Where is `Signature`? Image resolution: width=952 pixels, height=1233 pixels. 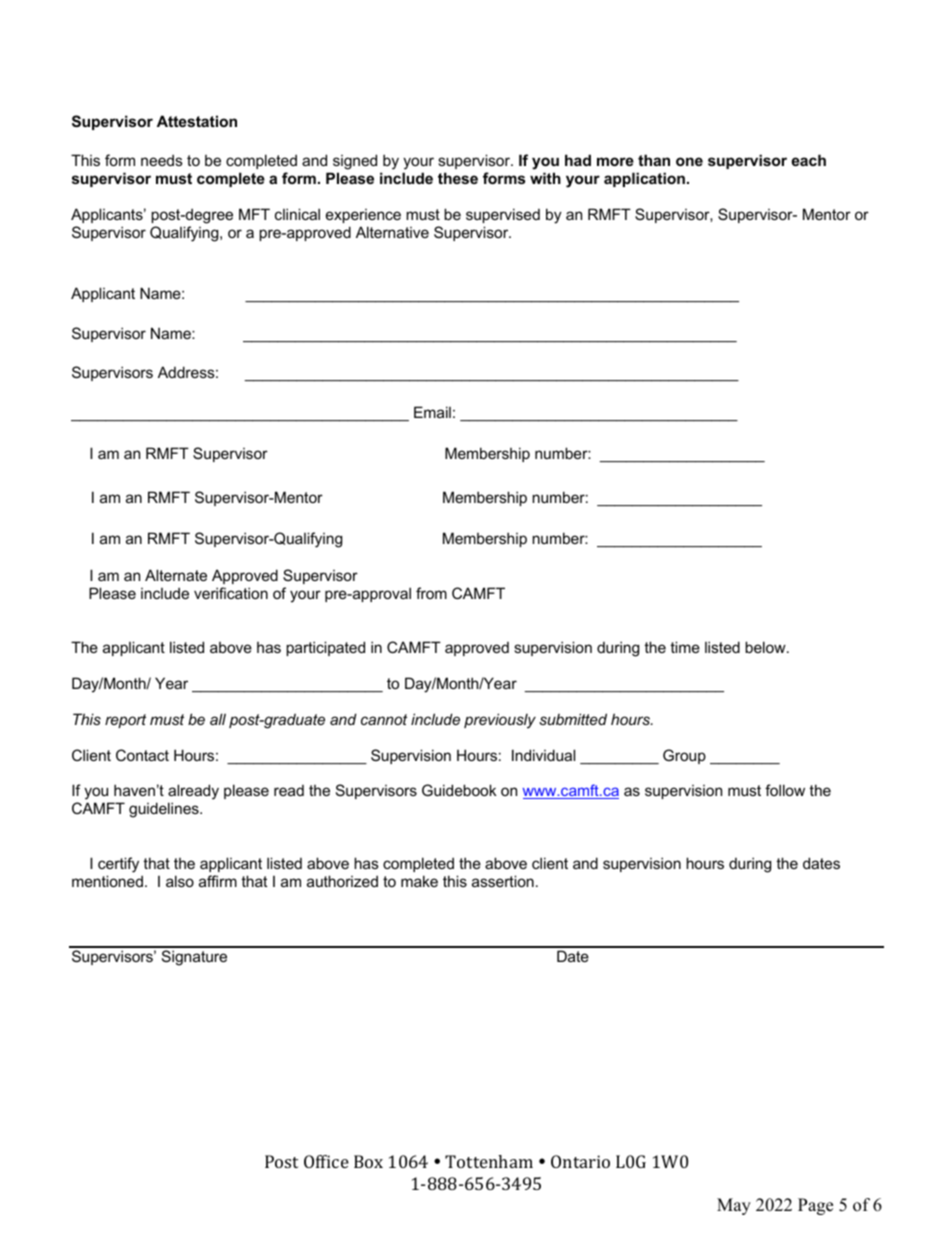 Signature is located at coordinates (194, 958).
